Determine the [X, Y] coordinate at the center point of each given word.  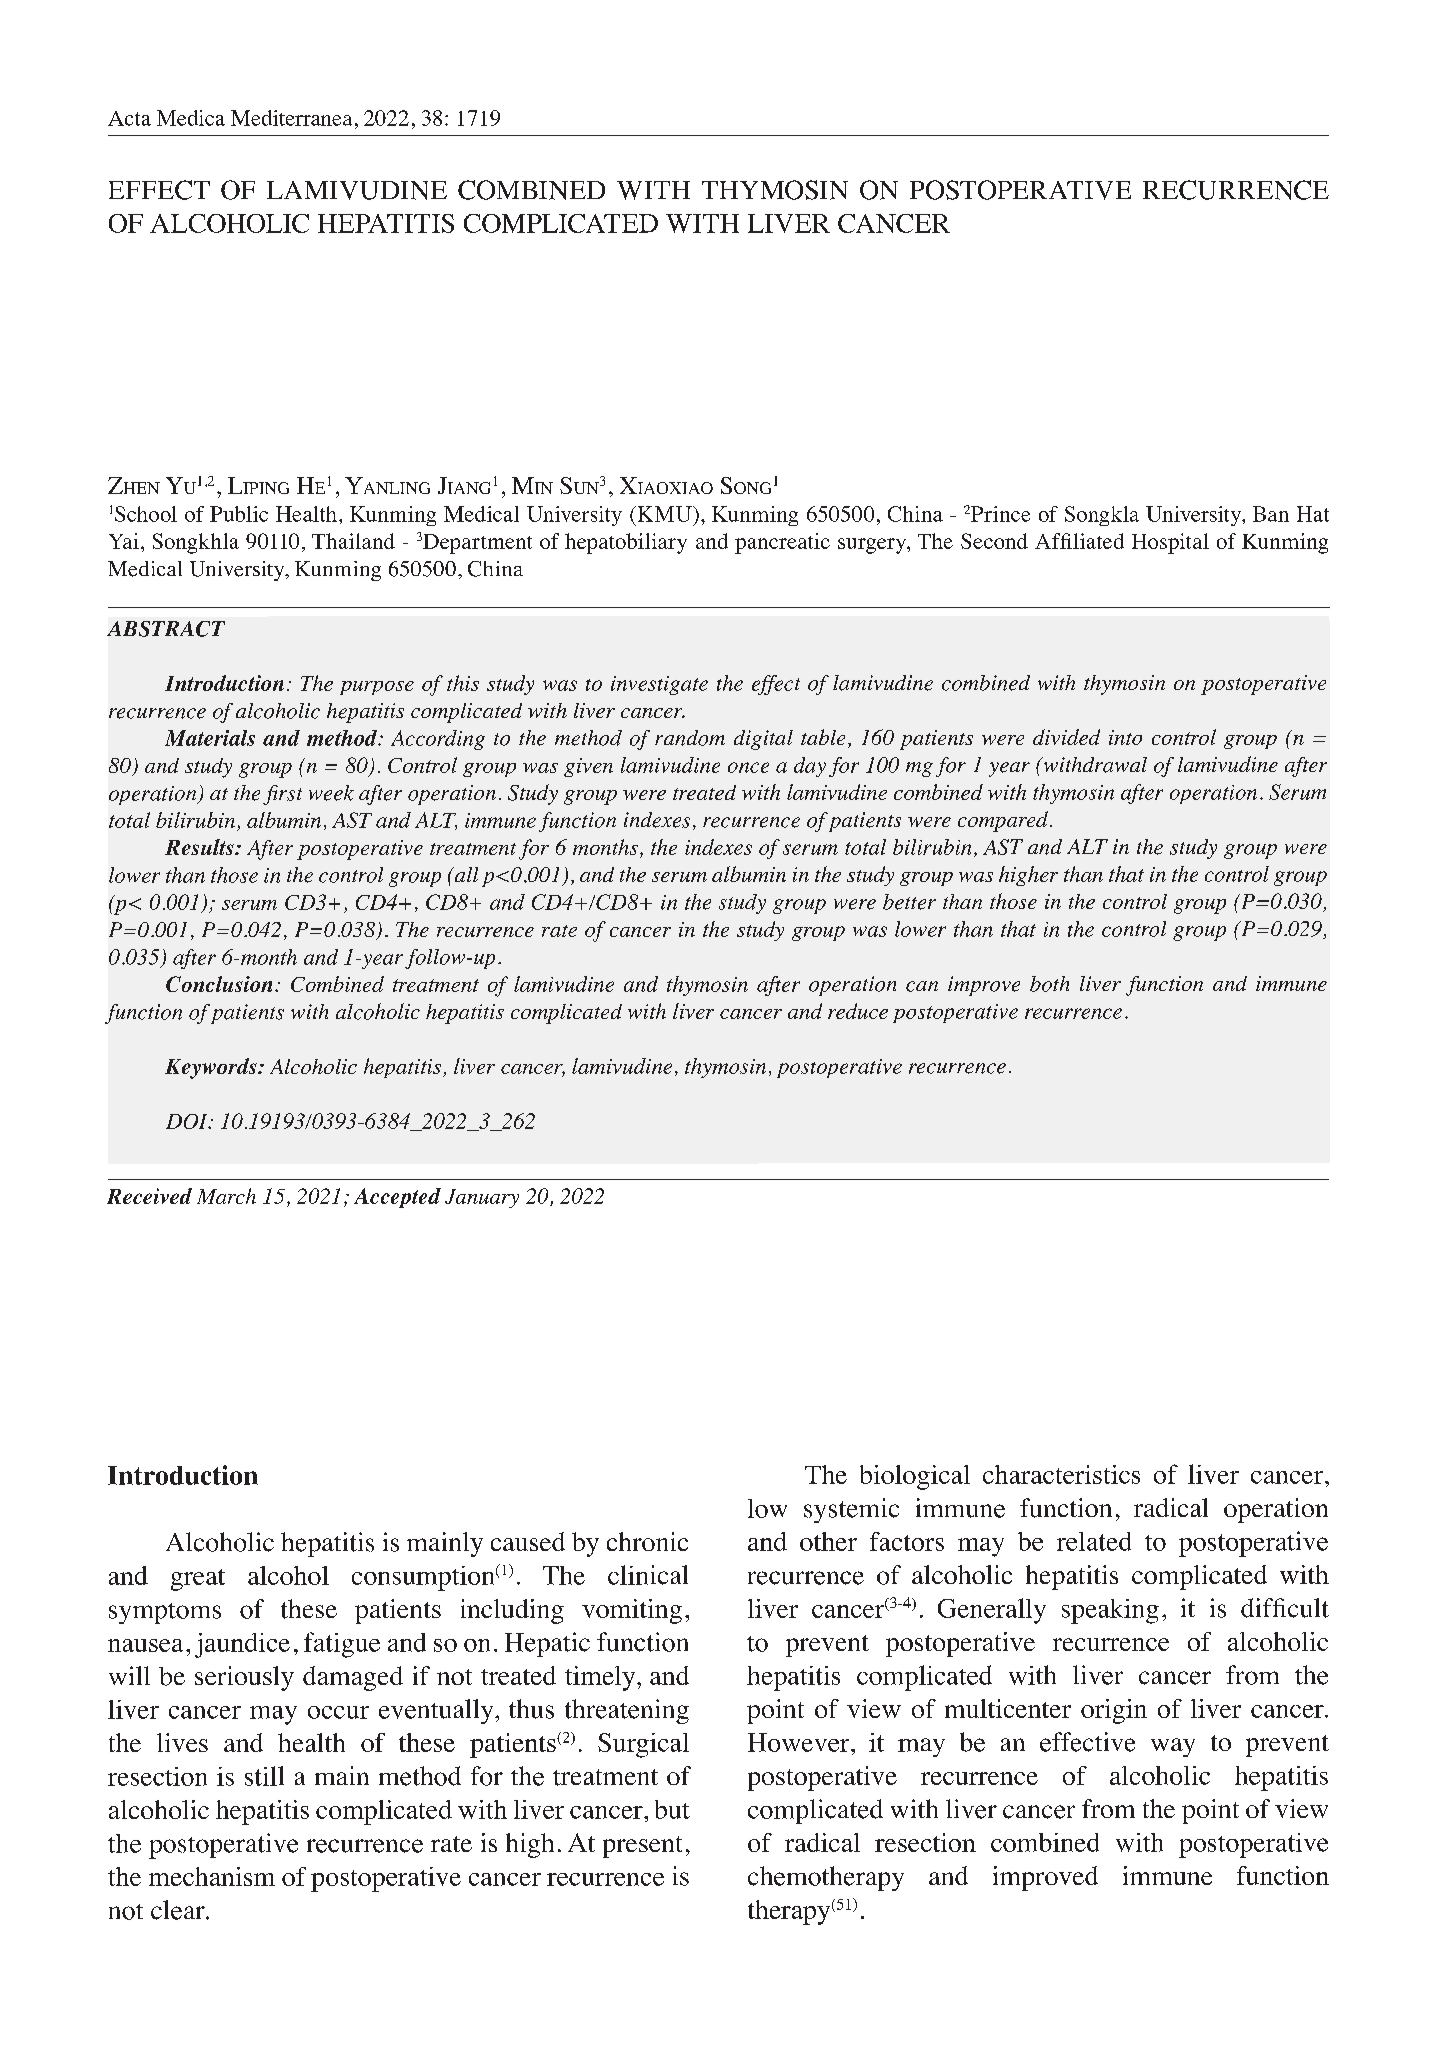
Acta [129, 118]
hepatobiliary [626, 543]
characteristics [1061, 1474]
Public [239, 514]
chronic [647, 1541]
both [1049, 984]
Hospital [1170, 543]
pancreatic [782, 543]
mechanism [212, 1876]
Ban [1271, 514]
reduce [858, 1011]
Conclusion [219, 984]
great [198, 1580]
